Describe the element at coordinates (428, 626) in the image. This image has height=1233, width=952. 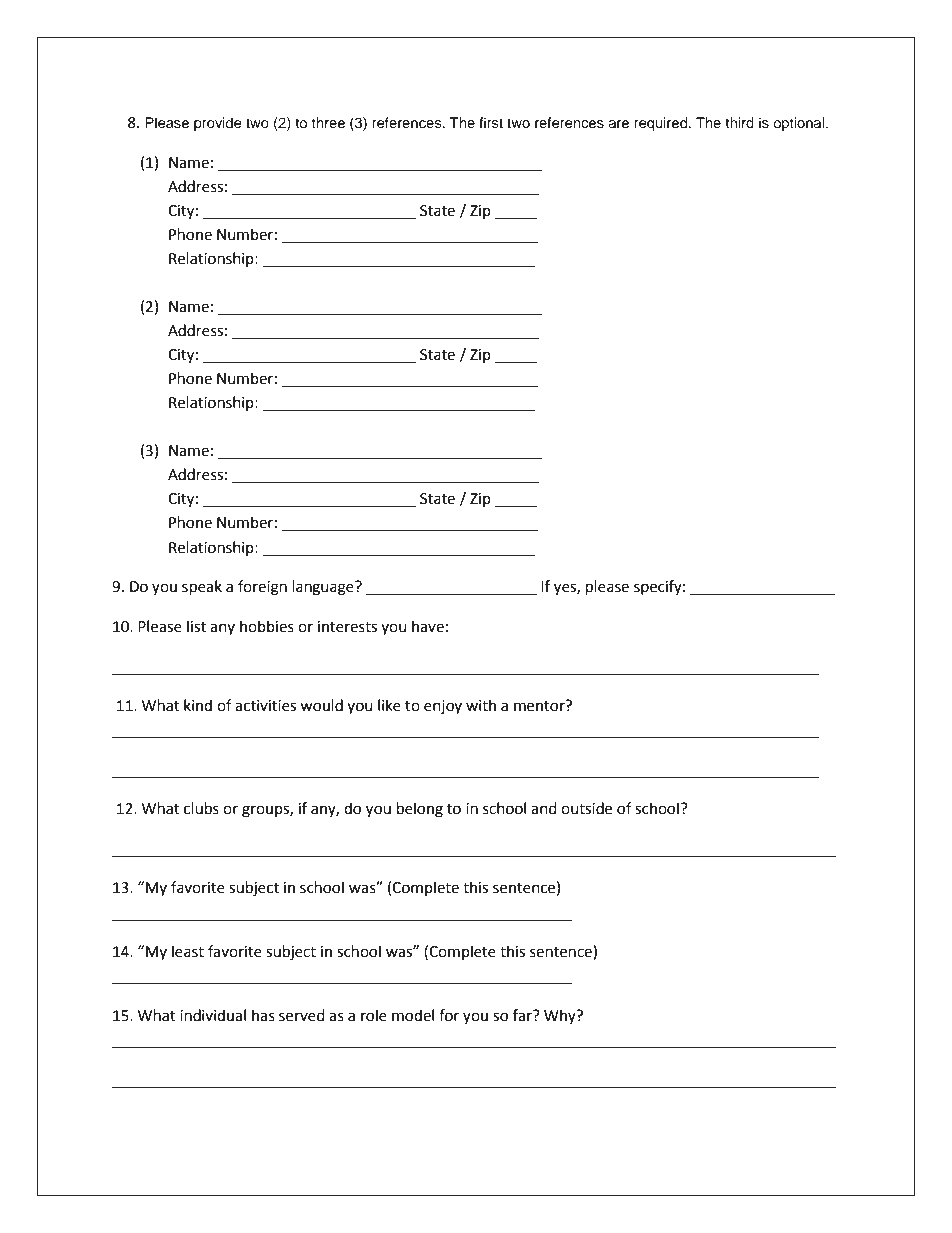
I see `have` at that location.
